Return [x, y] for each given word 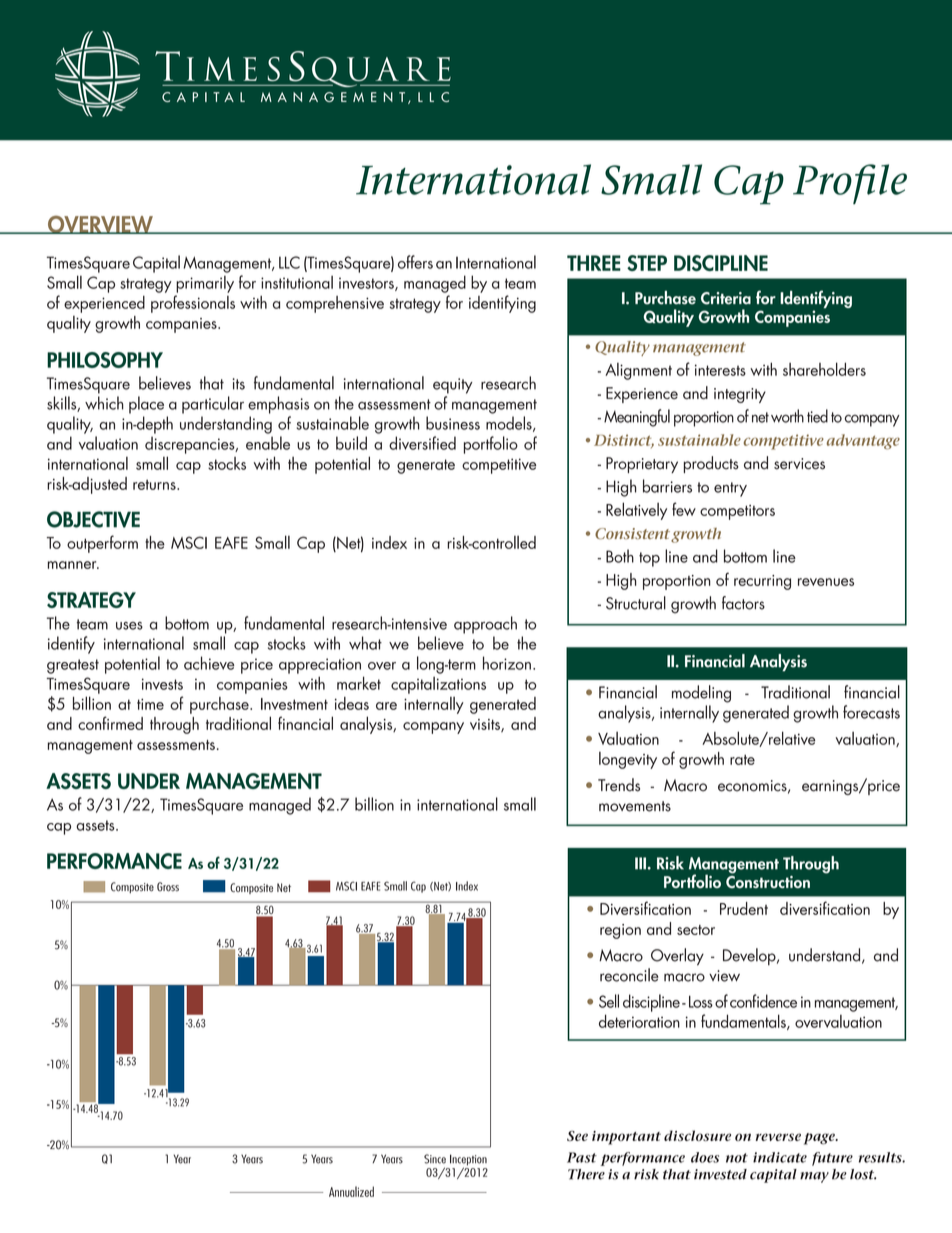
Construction [768, 881]
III [640, 863]
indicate [780, 1157]
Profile [850, 184]
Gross [168, 887]
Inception [468, 1161]
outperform [102, 544]
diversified [422, 443]
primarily [205, 284]
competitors [737, 512]
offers [415, 262]
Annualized [351, 1191]
